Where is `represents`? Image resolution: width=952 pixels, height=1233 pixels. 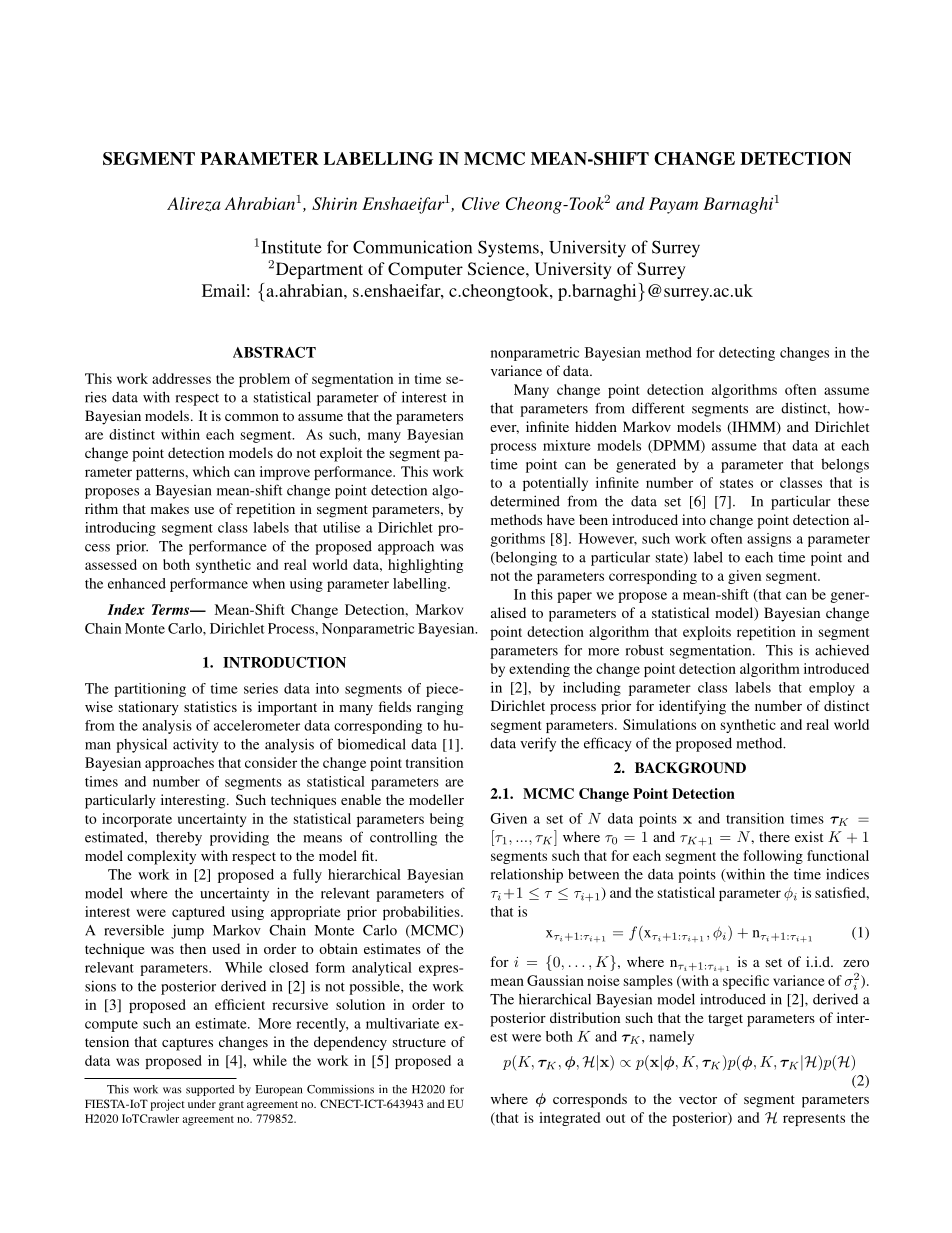
represents is located at coordinates (814, 1120).
